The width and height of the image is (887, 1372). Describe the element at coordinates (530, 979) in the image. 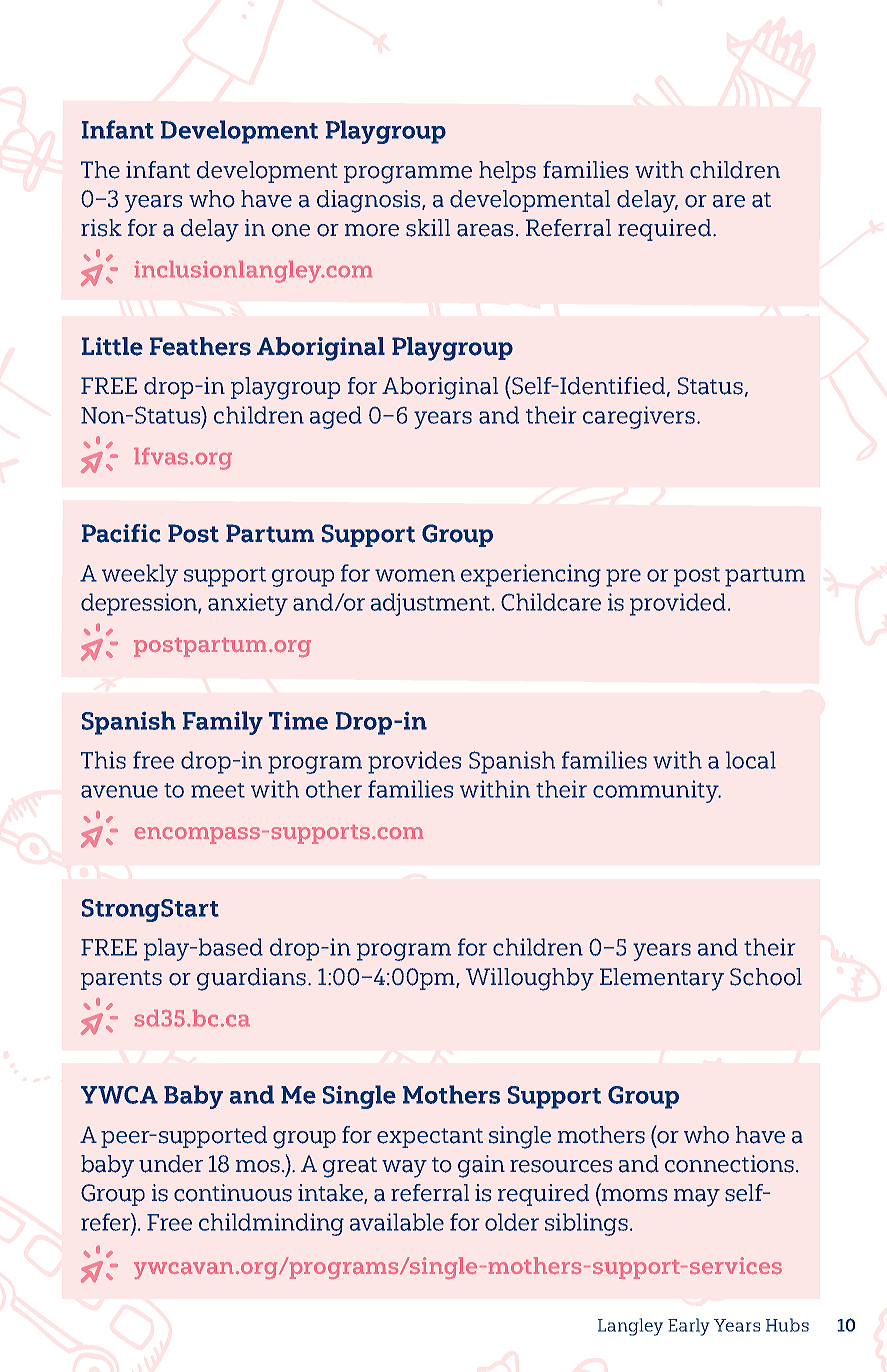

I see `Willoughby` at that location.
